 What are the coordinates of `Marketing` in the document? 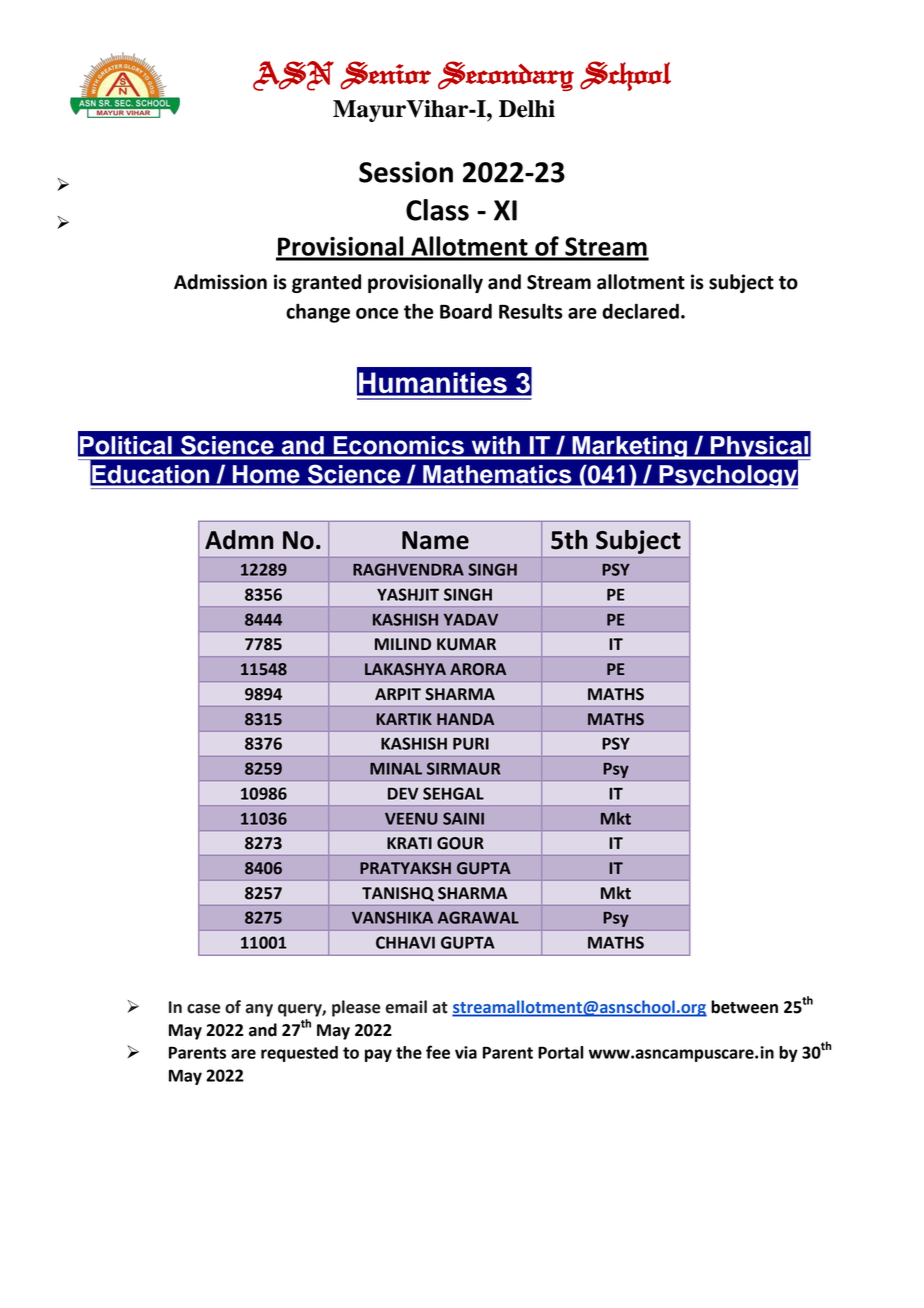 It's located at (629, 448).
